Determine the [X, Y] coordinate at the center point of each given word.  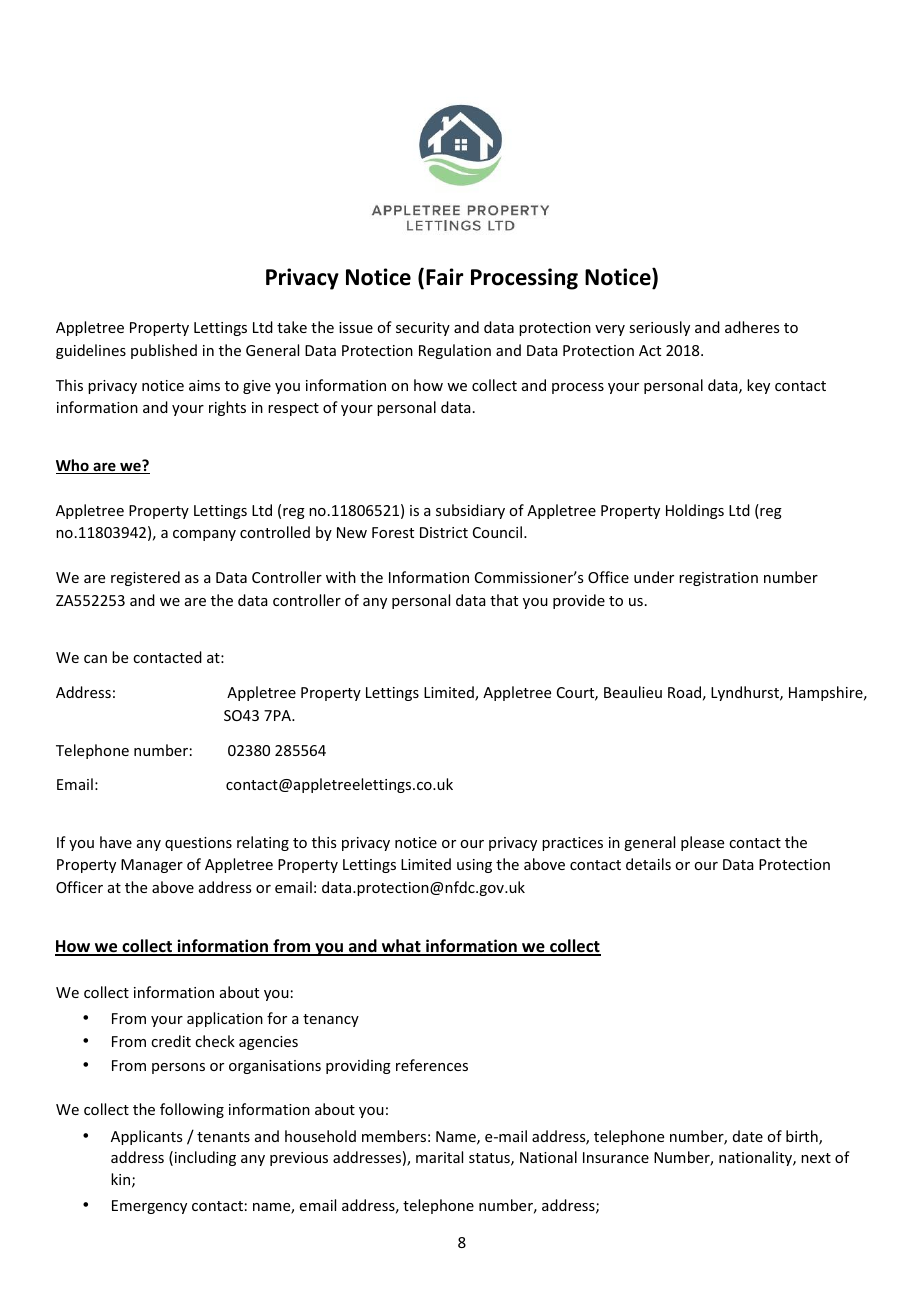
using [474, 866]
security [423, 329]
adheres [752, 327]
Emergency [149, 1207]
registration [718, 579]
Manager [152, 866]
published [164, 351]
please [702, 843]
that [504, 600]
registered [145, 578]
